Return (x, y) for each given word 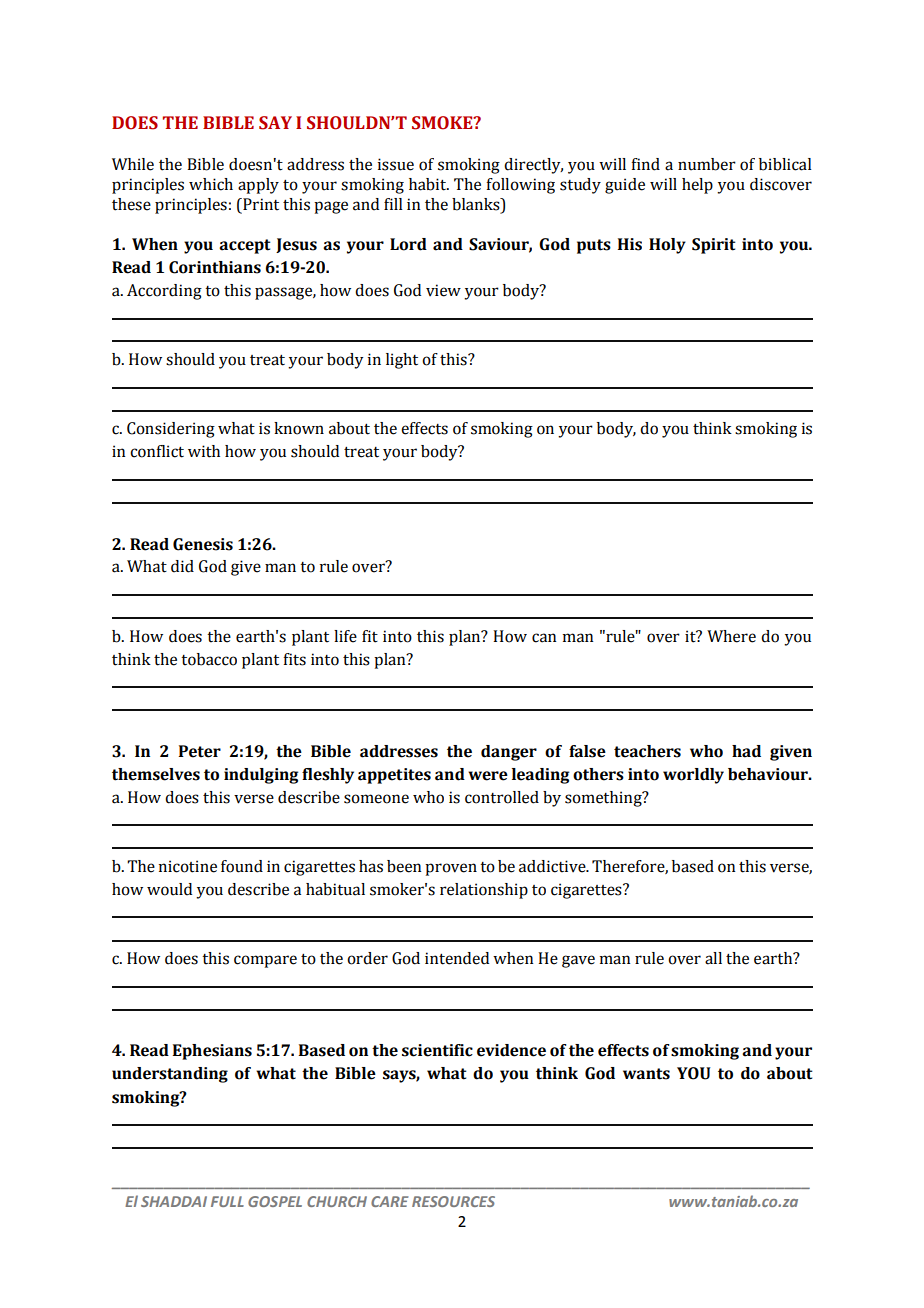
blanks (477, 205)
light (402, 361)
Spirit (714, 246)
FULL (227, 1201)
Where (731, 636)
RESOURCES (453, 1201)
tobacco (209, 659)
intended (457, 958)
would (169, 889)
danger (509, 753)
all (713, 958)
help (697, 186)
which (211, 184)
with (204, 451)
